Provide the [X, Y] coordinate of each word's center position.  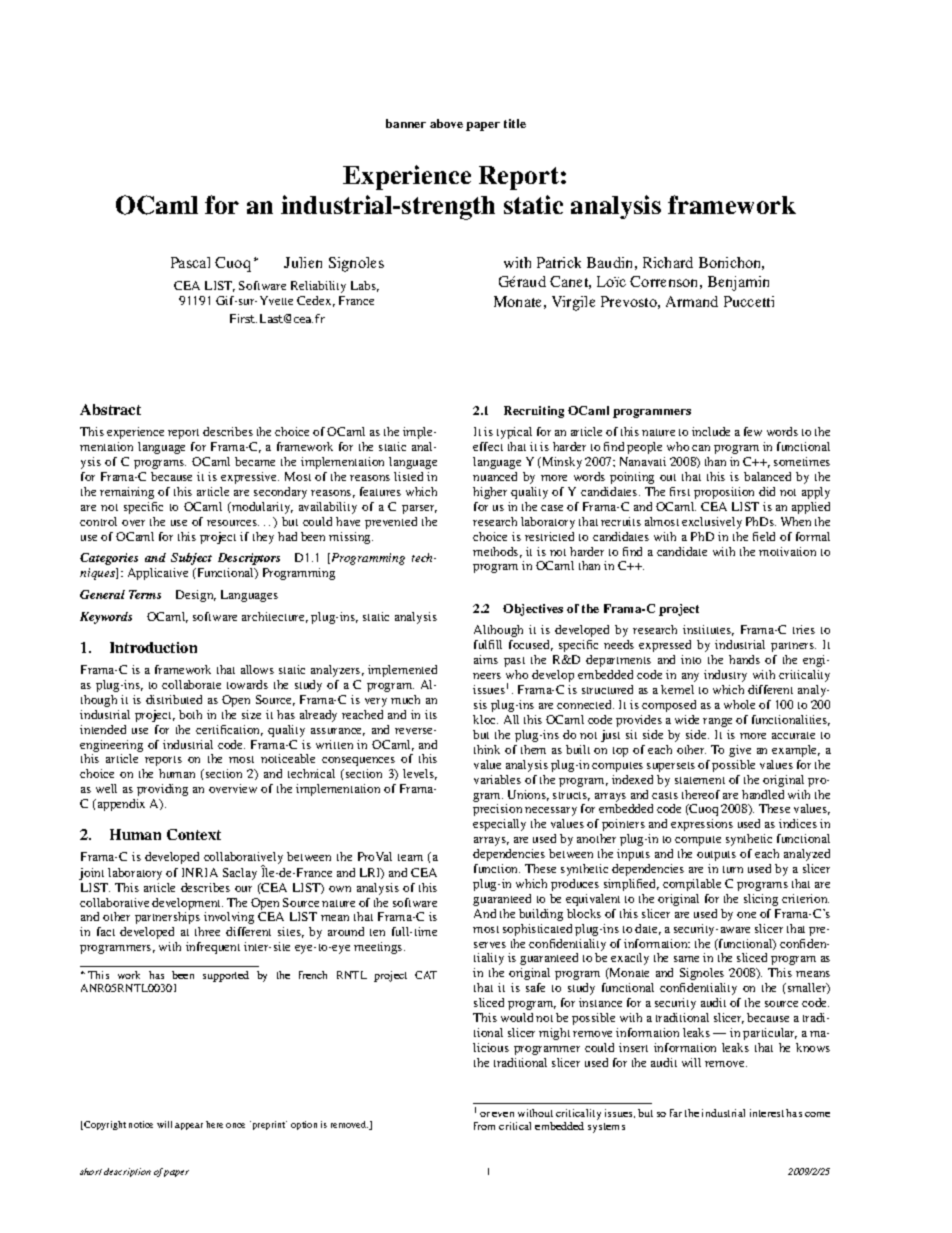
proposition [724, 493]
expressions [702, 825]
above [446, 123]
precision [497, 810]
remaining [127, 493]
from [484, 1126]
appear [189, 1126]
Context [194, 834]
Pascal [190, 262]
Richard [668, 262]
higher [490, 493]
